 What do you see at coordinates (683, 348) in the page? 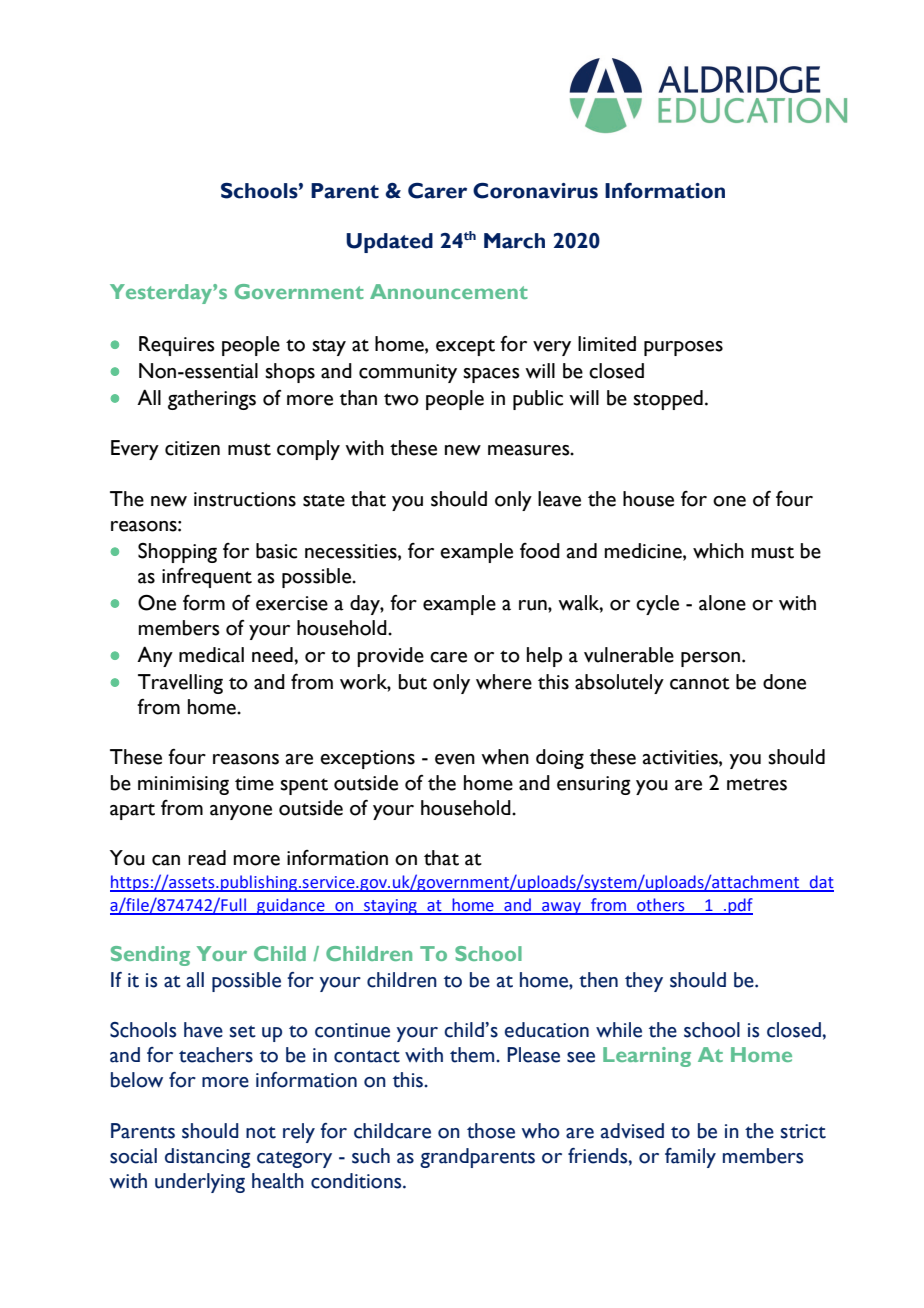
I see `purposes` at bounding box center [683, 348].
